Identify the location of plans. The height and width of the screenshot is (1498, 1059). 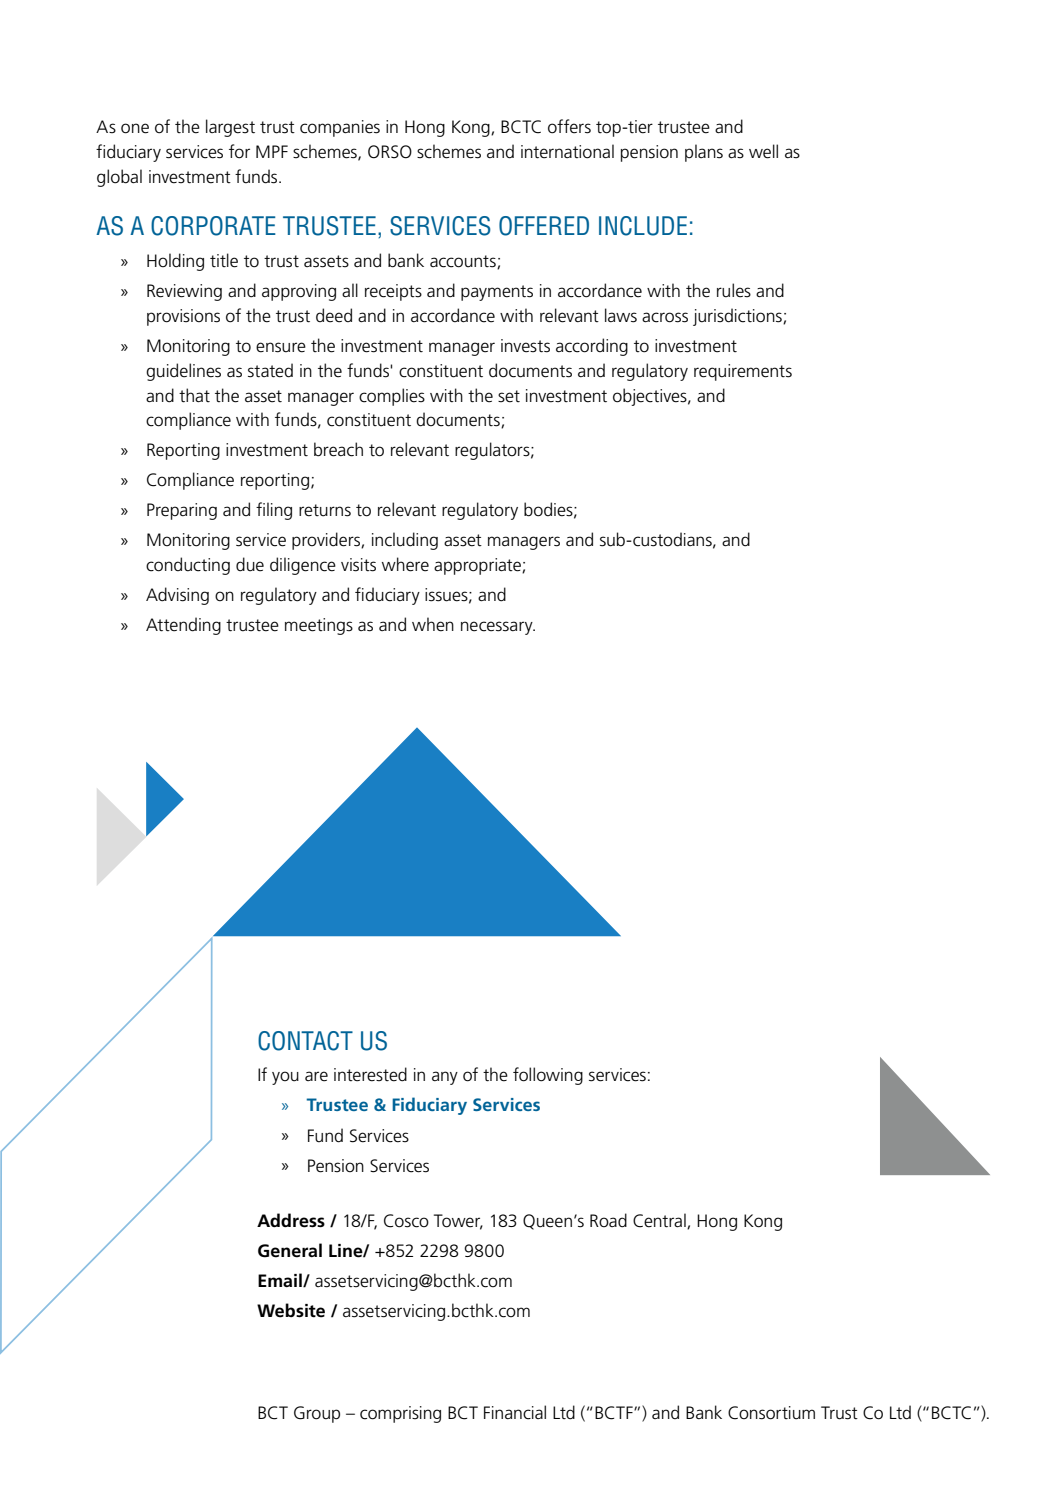
(704, 153).
